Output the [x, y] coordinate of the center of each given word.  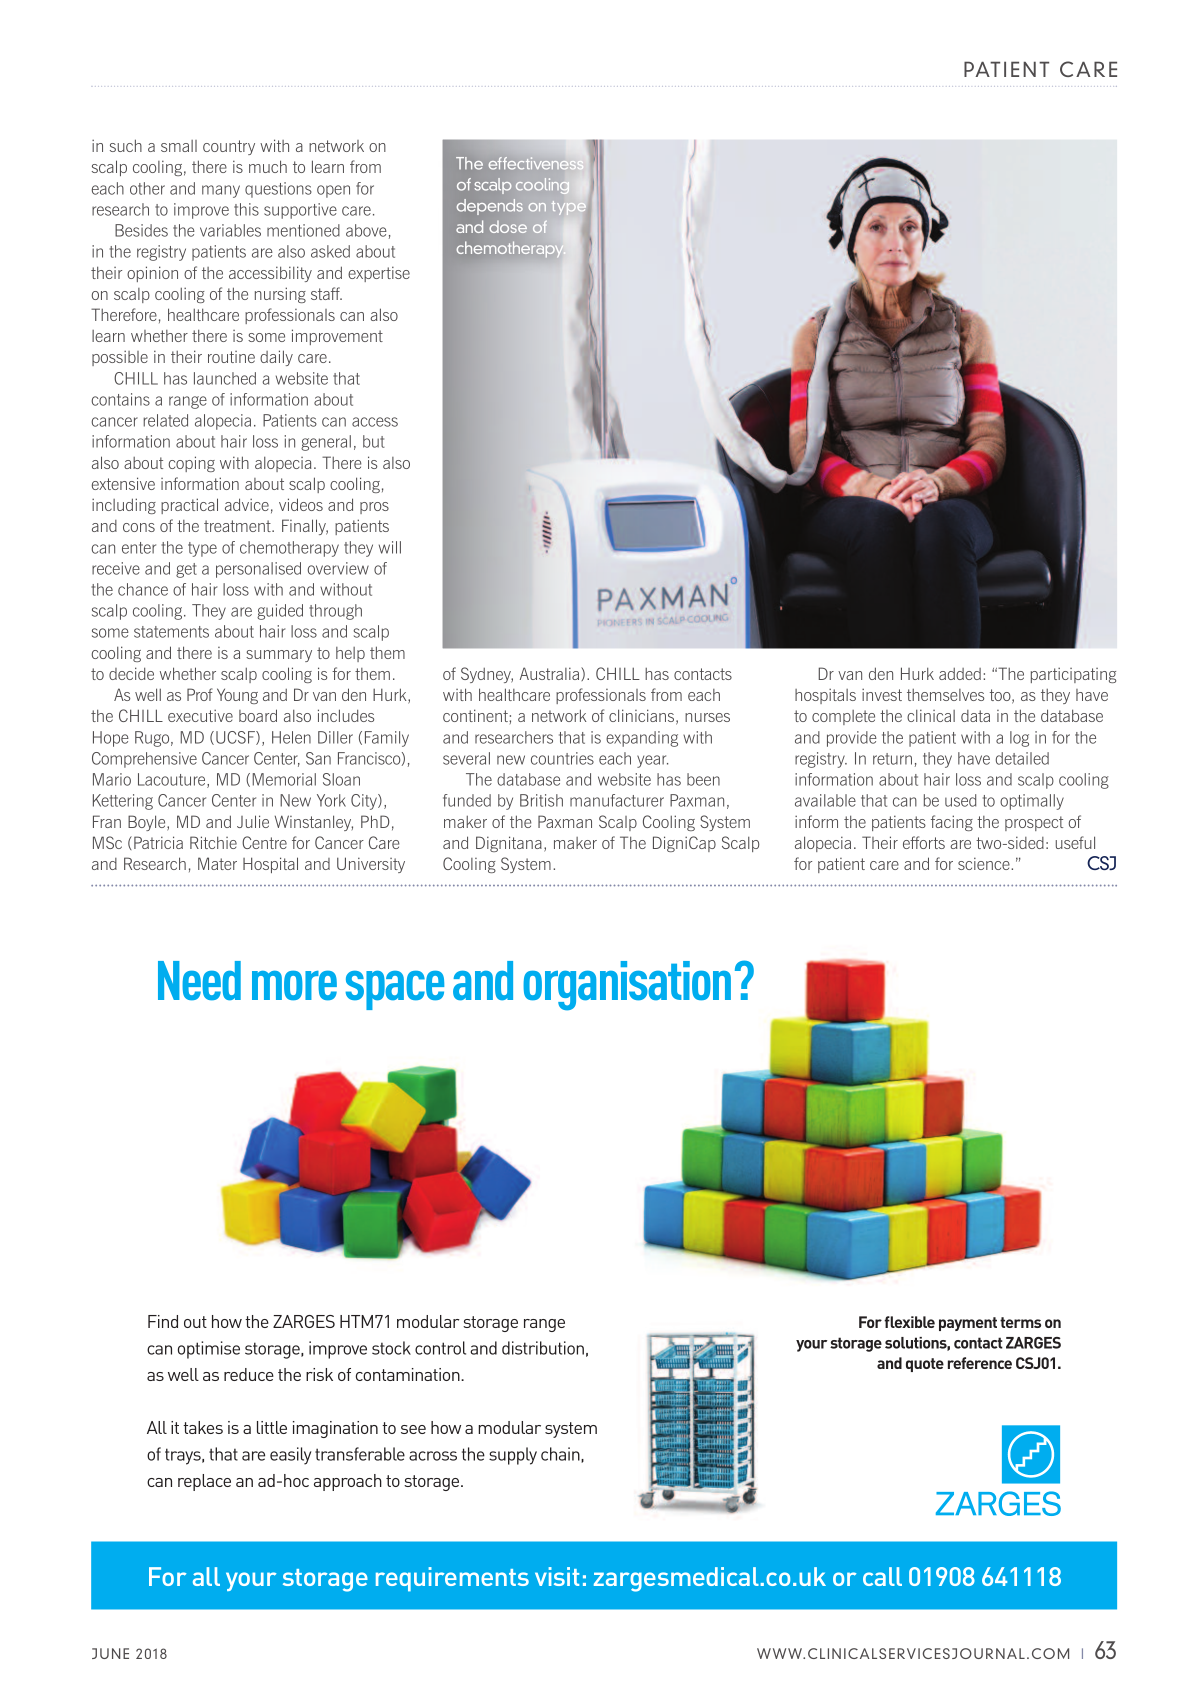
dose [508, 227]
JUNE [110, 1653]
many [221, 191]
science [985, 863]
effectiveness [536, 163]
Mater [217, 863]
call [882, 1576]
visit [557, 1576]
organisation [627, 986]
